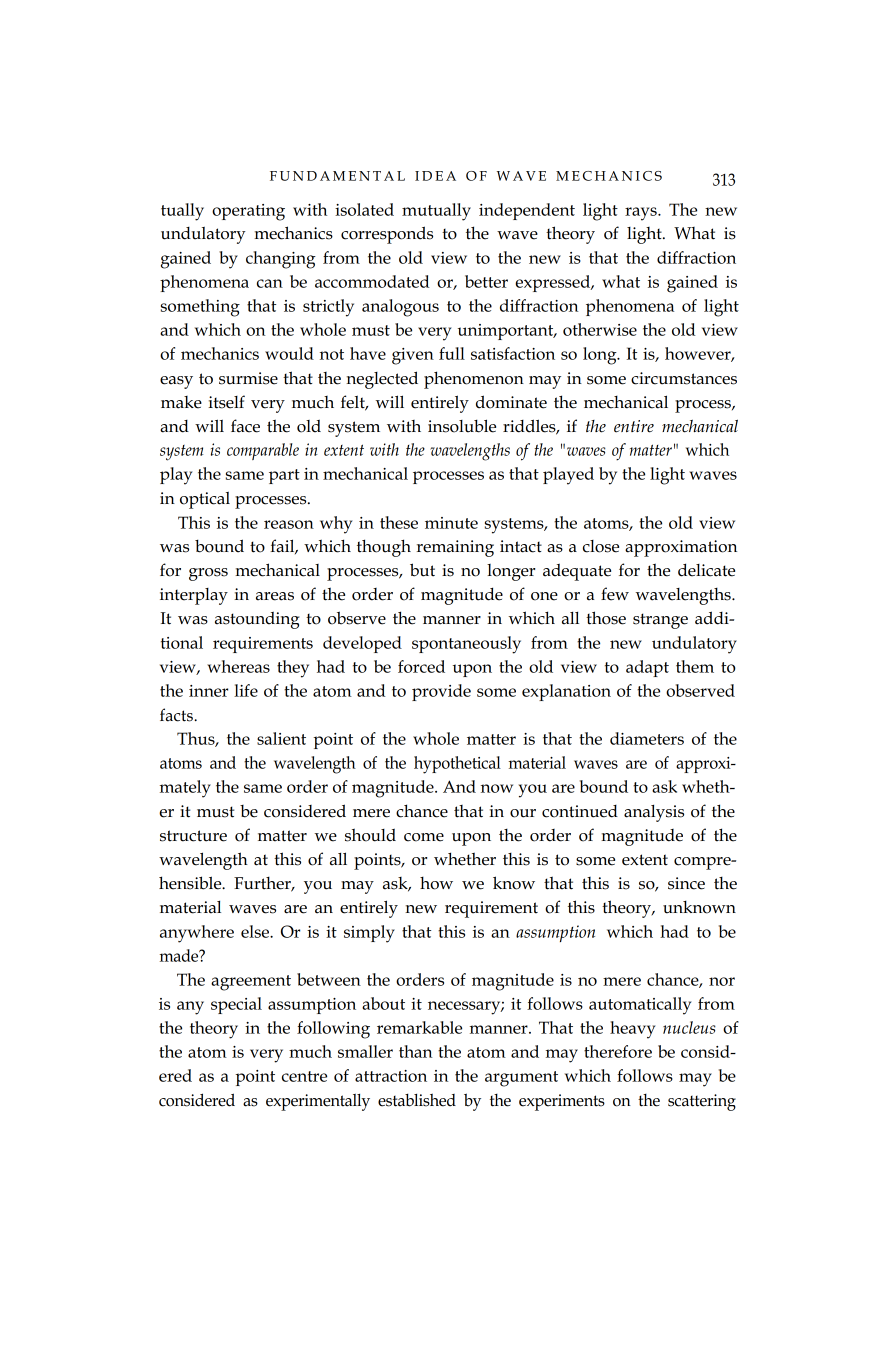 This screenshot has height=1372, width=877. Describe the element at coordinates (417, 1100) in the screenshot. I see `established` at that location.
